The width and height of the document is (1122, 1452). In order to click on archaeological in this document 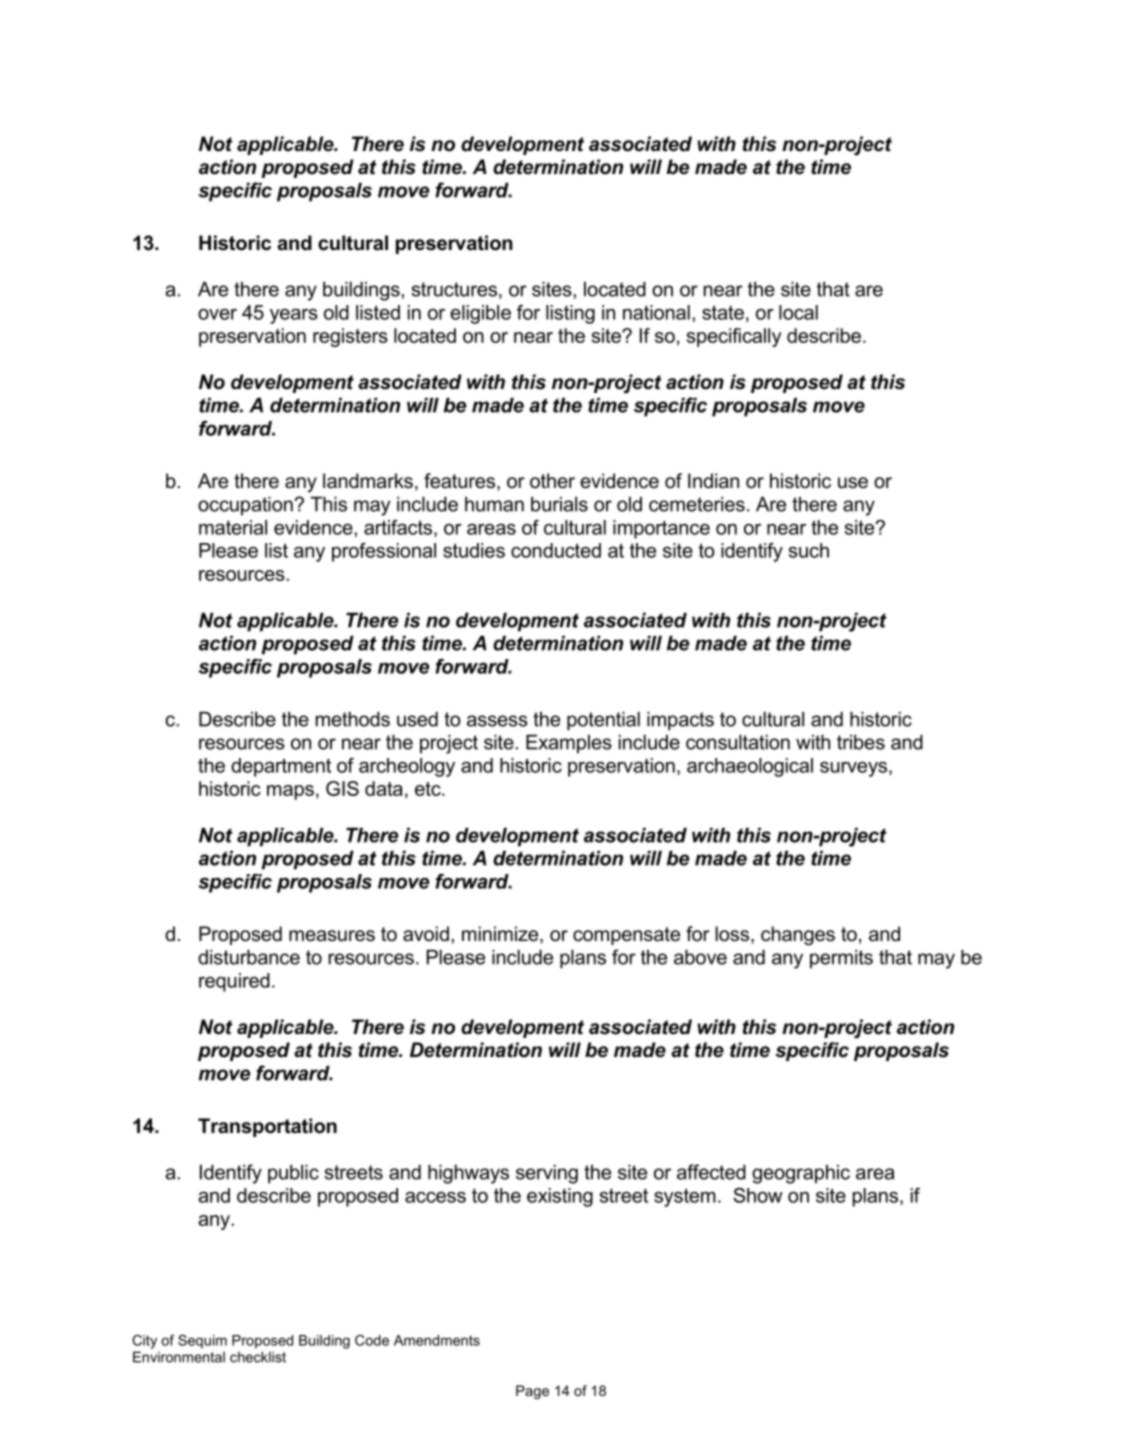, I will do `click(750, 767)`.
